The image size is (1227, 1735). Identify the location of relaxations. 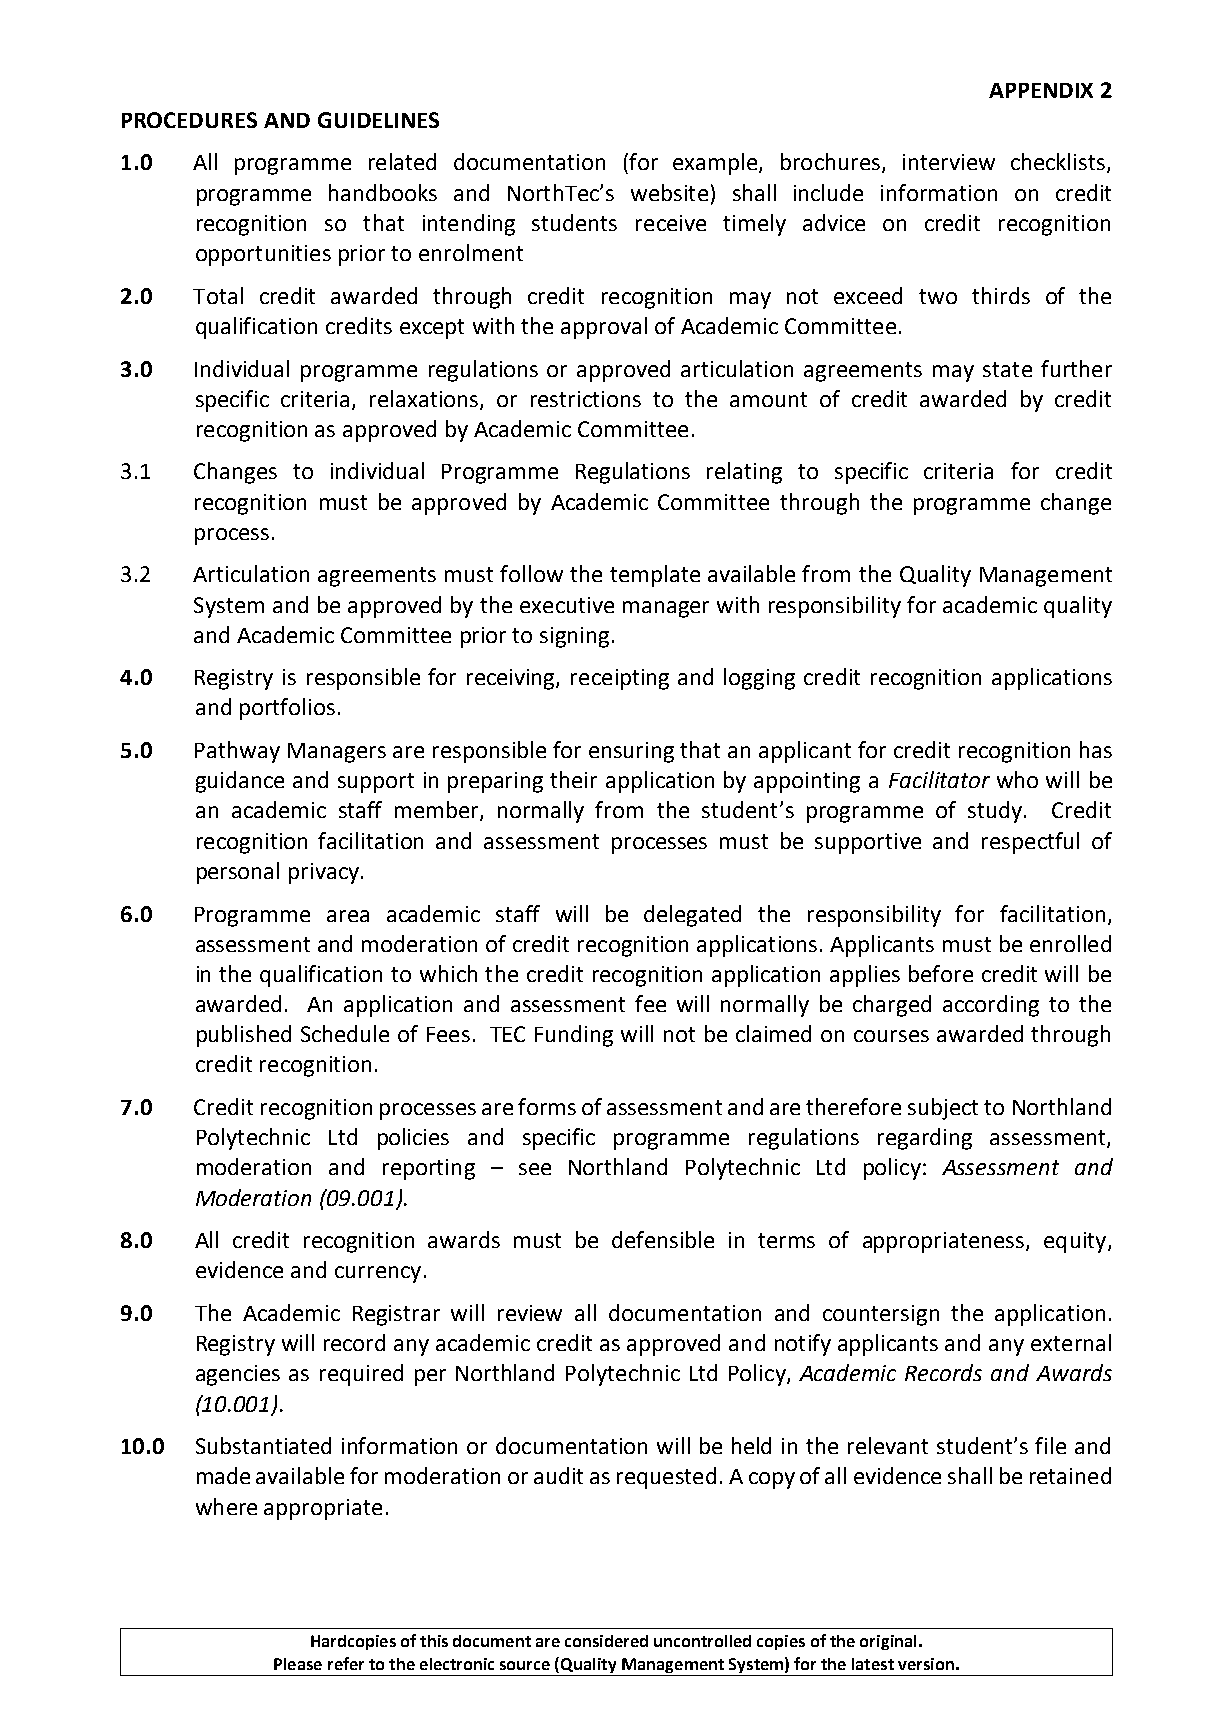
(425, 399).
